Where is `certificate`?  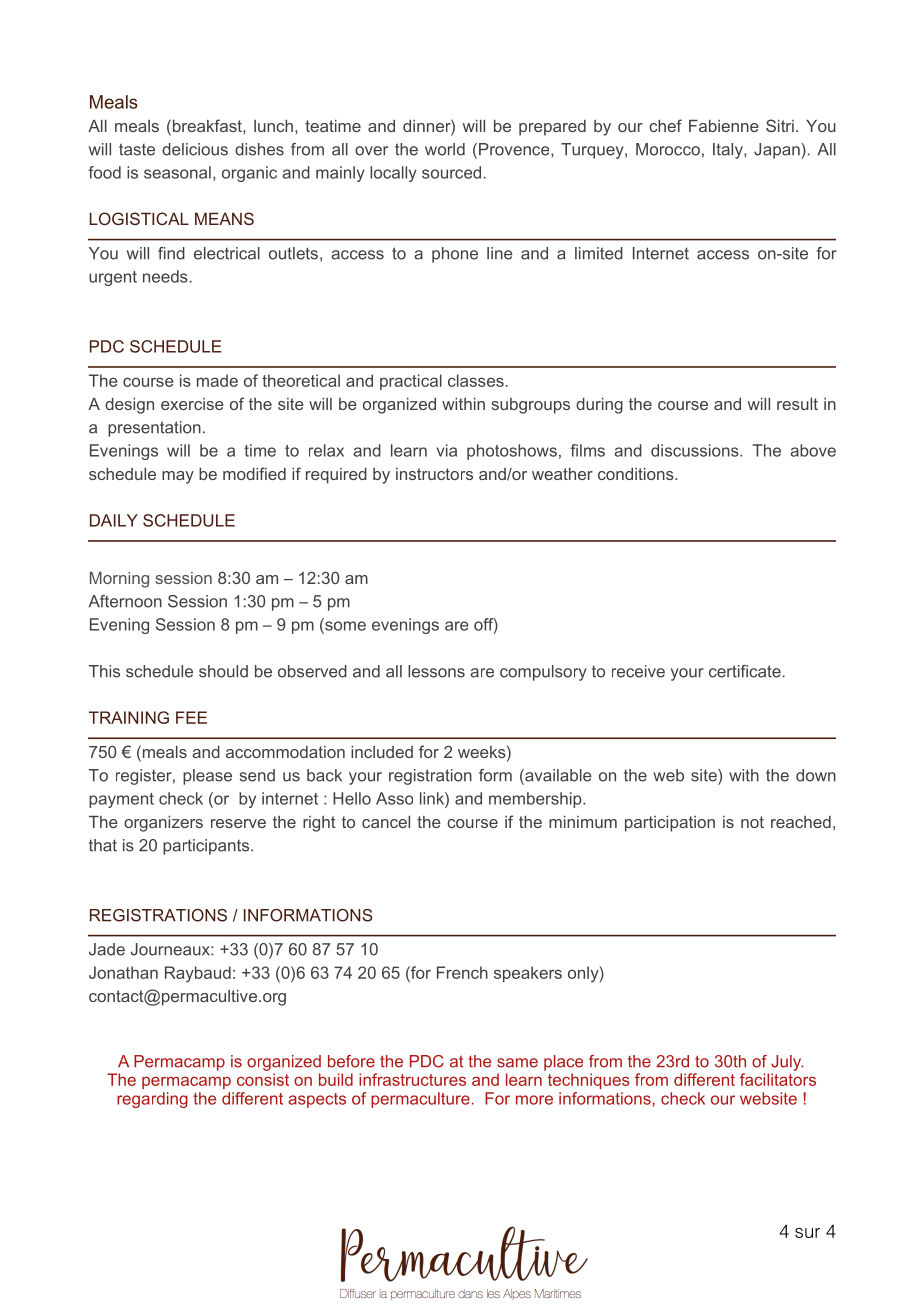
certificate is located at coordinates (745, 671).
